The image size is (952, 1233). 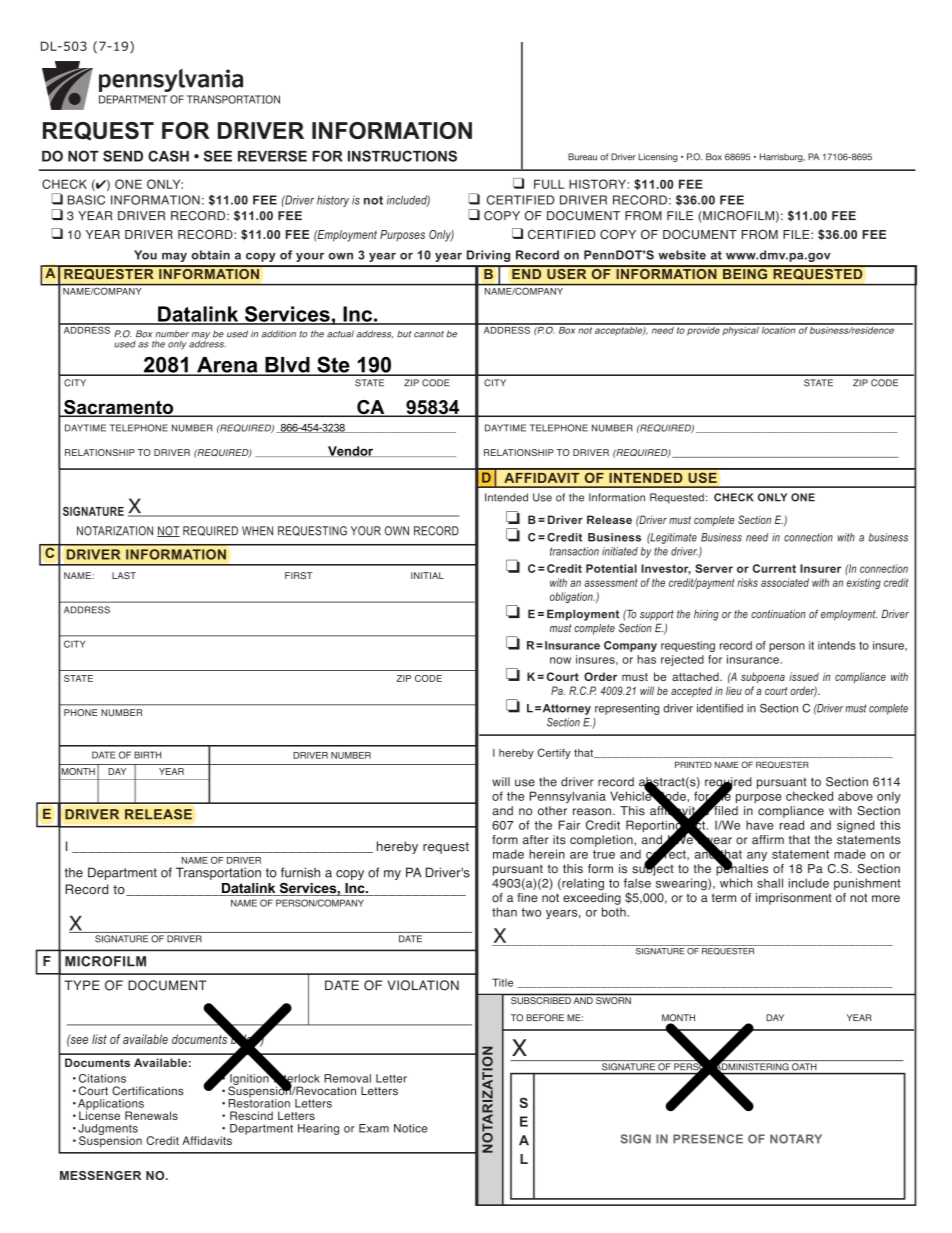 I want to click on than, so click(x=504, y=912).
